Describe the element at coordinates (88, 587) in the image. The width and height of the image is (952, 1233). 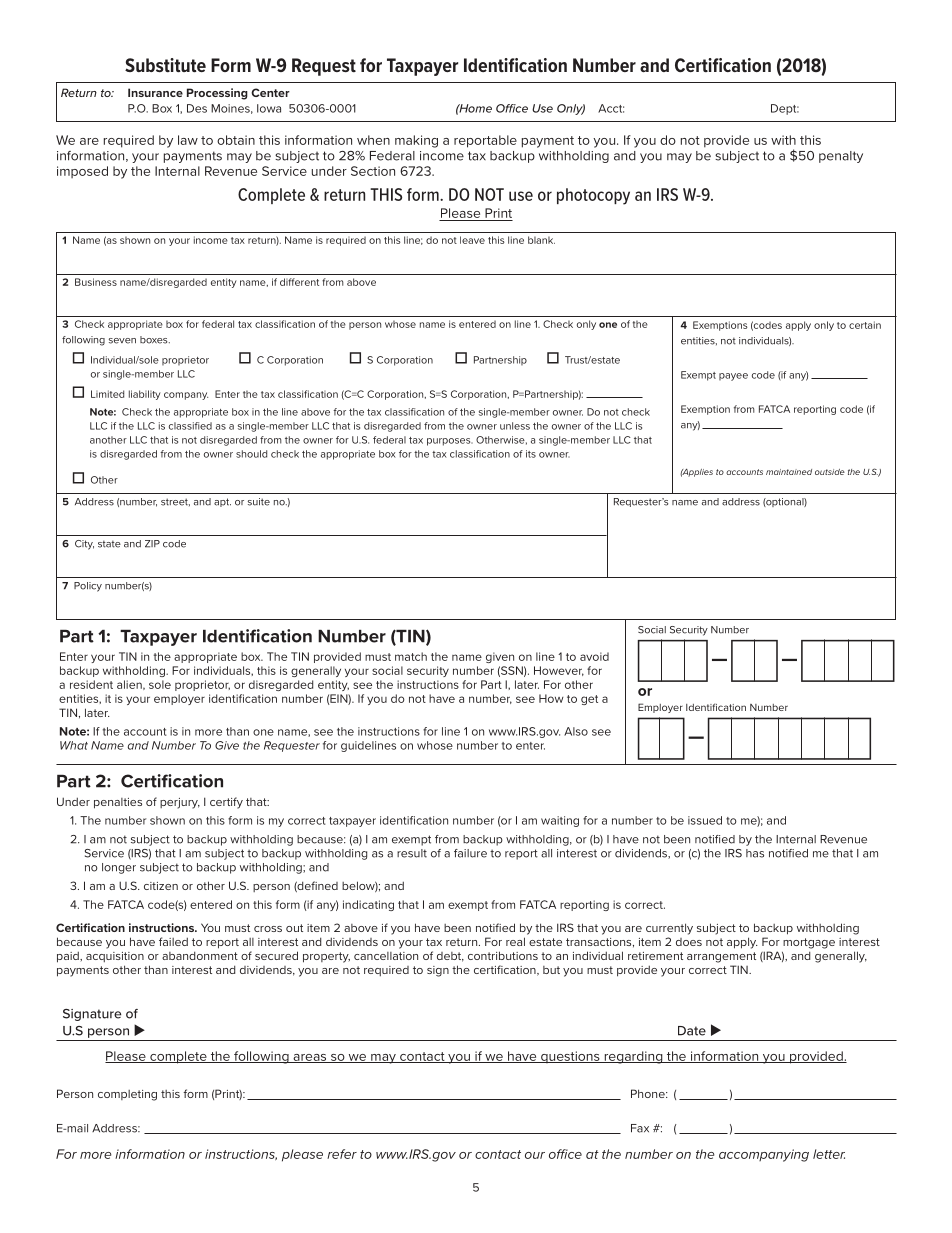
I see `Policy` at that location.
